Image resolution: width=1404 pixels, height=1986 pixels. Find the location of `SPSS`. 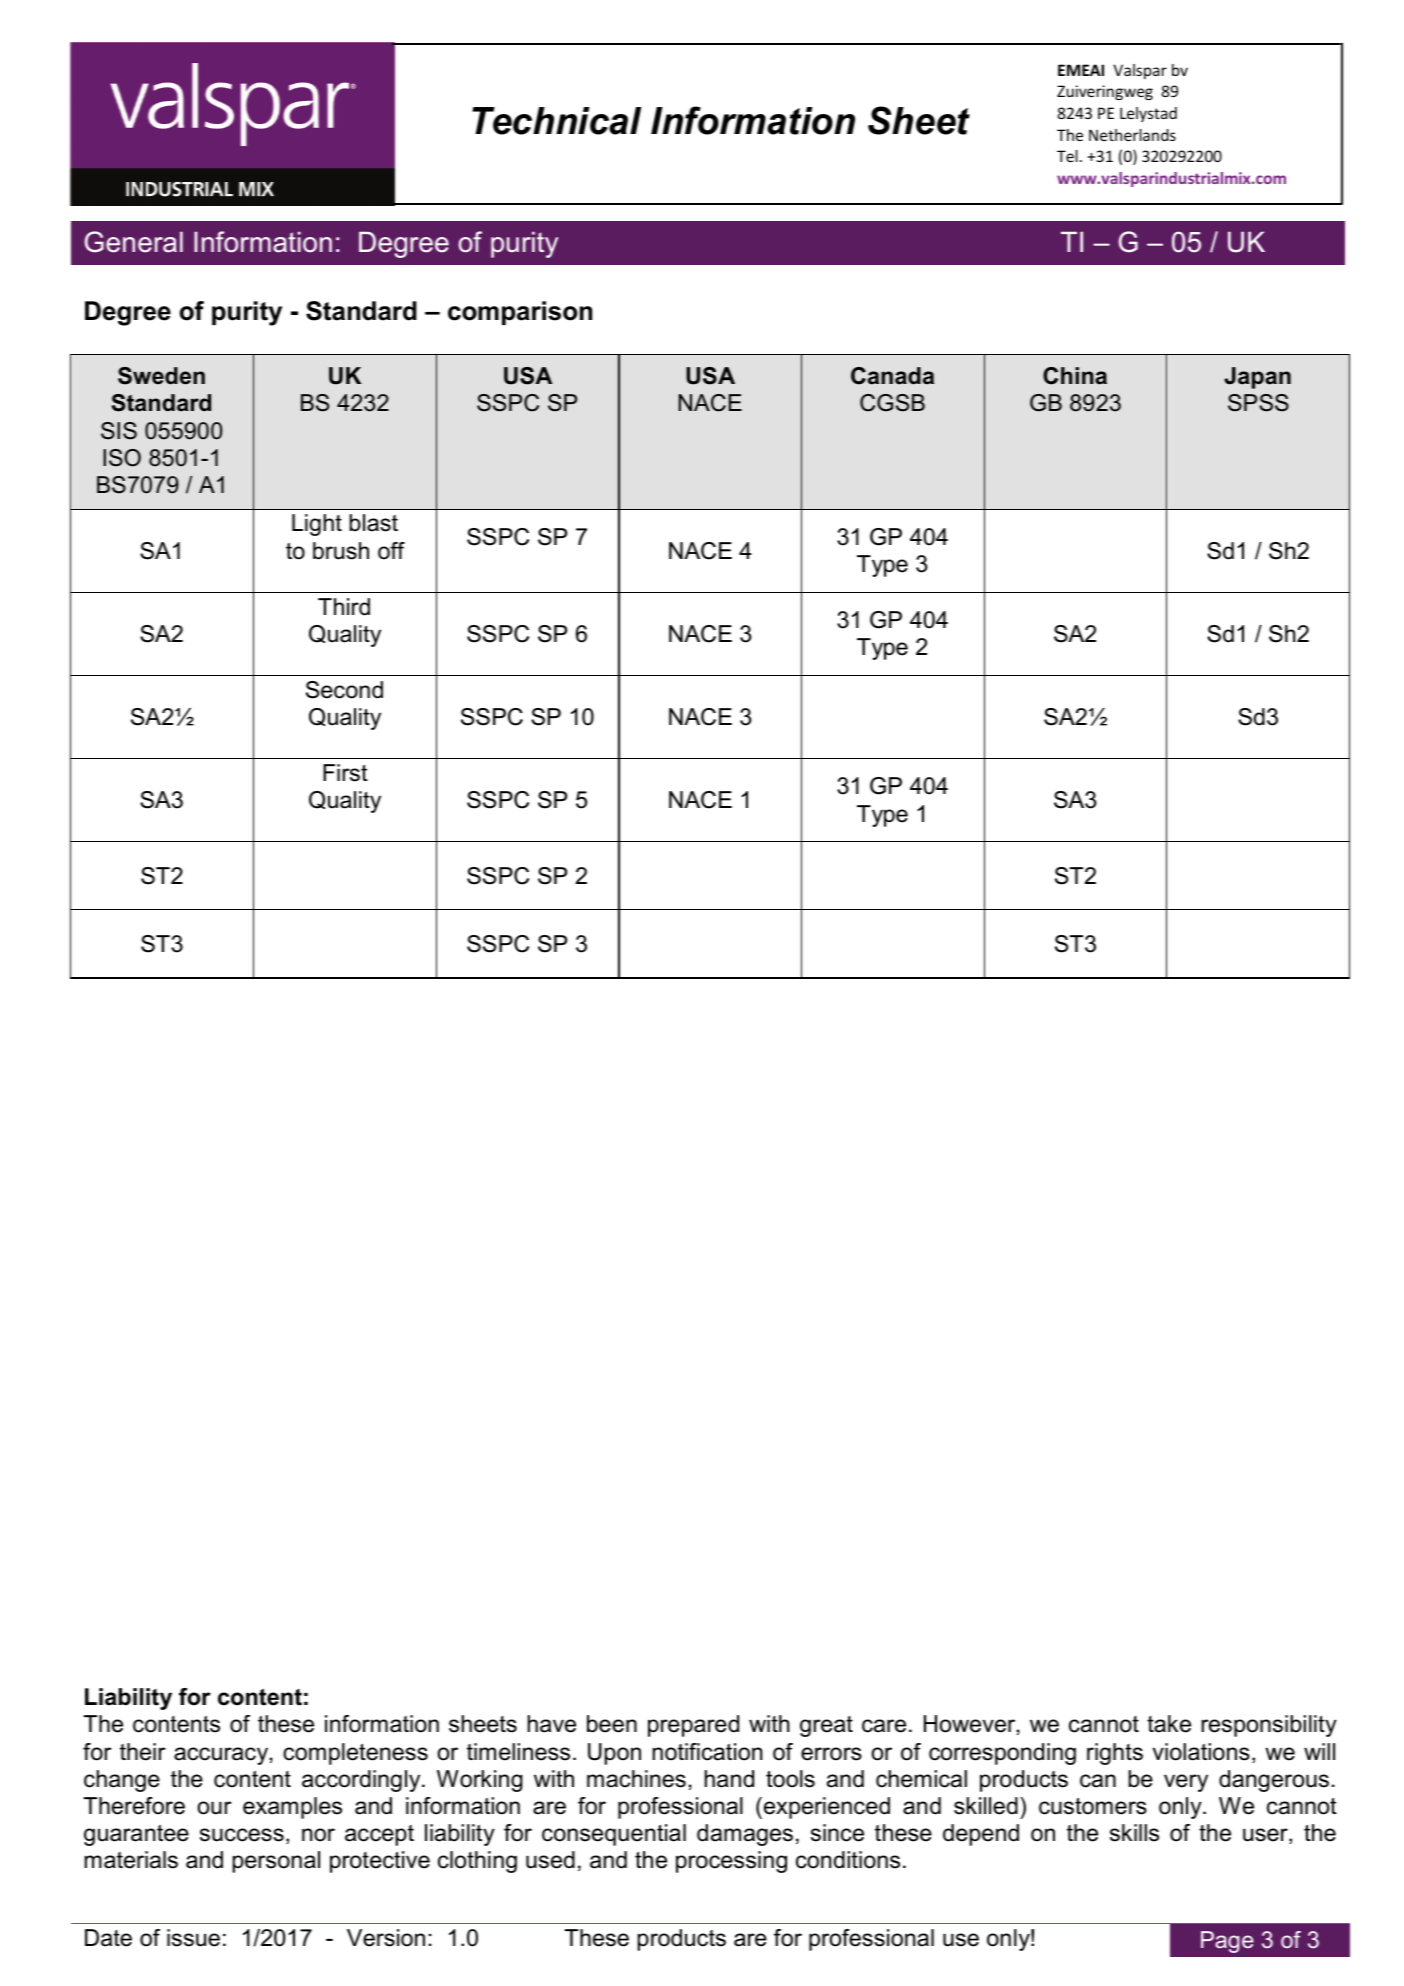

SPSS is located at coordinates (1258, 403).
